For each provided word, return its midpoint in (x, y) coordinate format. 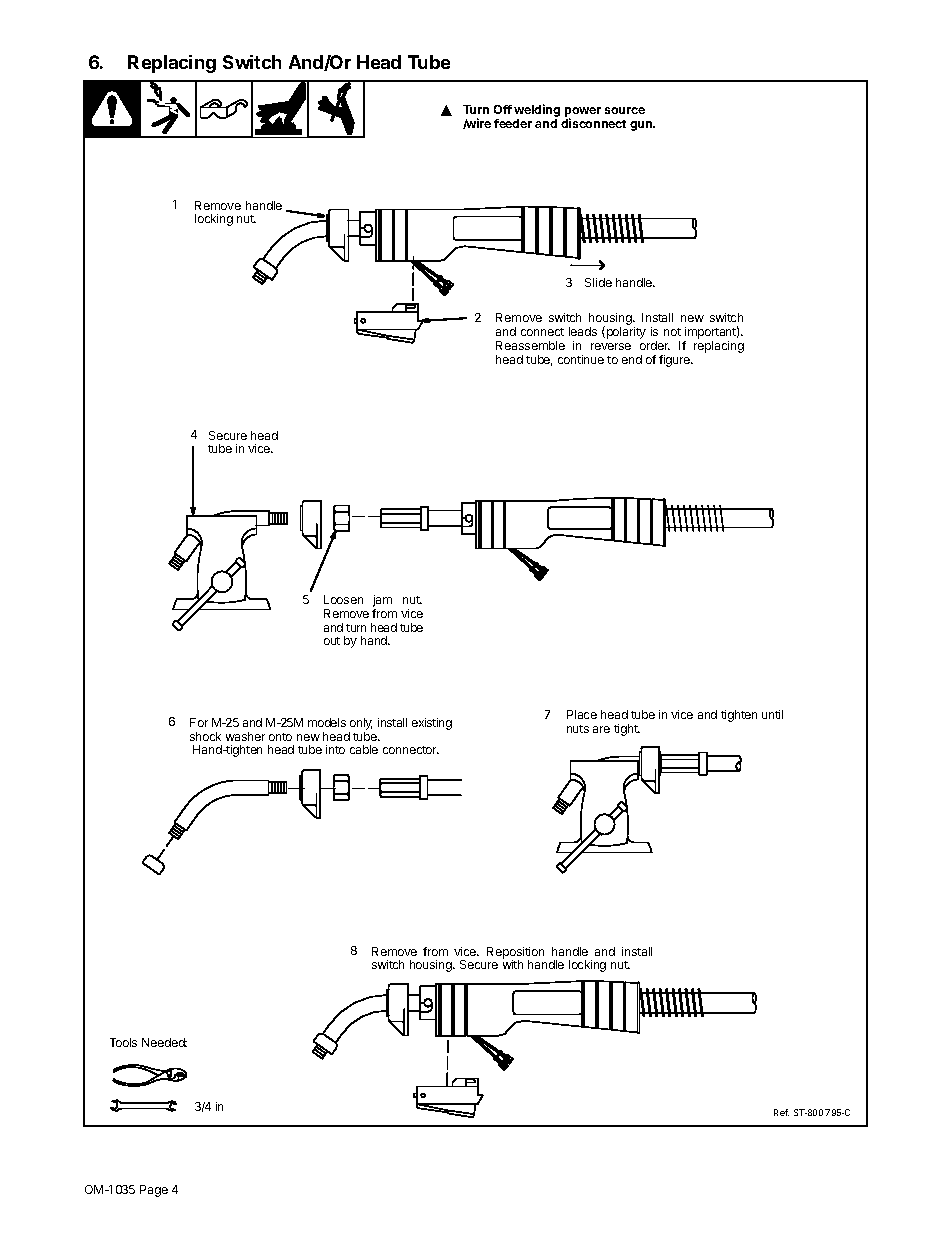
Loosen (343, 599)
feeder (513, 123)
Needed (164, 1042)
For (199, 722)
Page (154, 1191)
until (772, 714)
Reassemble (530, 345)
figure (676, 361)
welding (537, 112)
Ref (781, 1112)
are (601, 729)
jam (382, 602)
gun (642, 126)
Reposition (515, 954)
